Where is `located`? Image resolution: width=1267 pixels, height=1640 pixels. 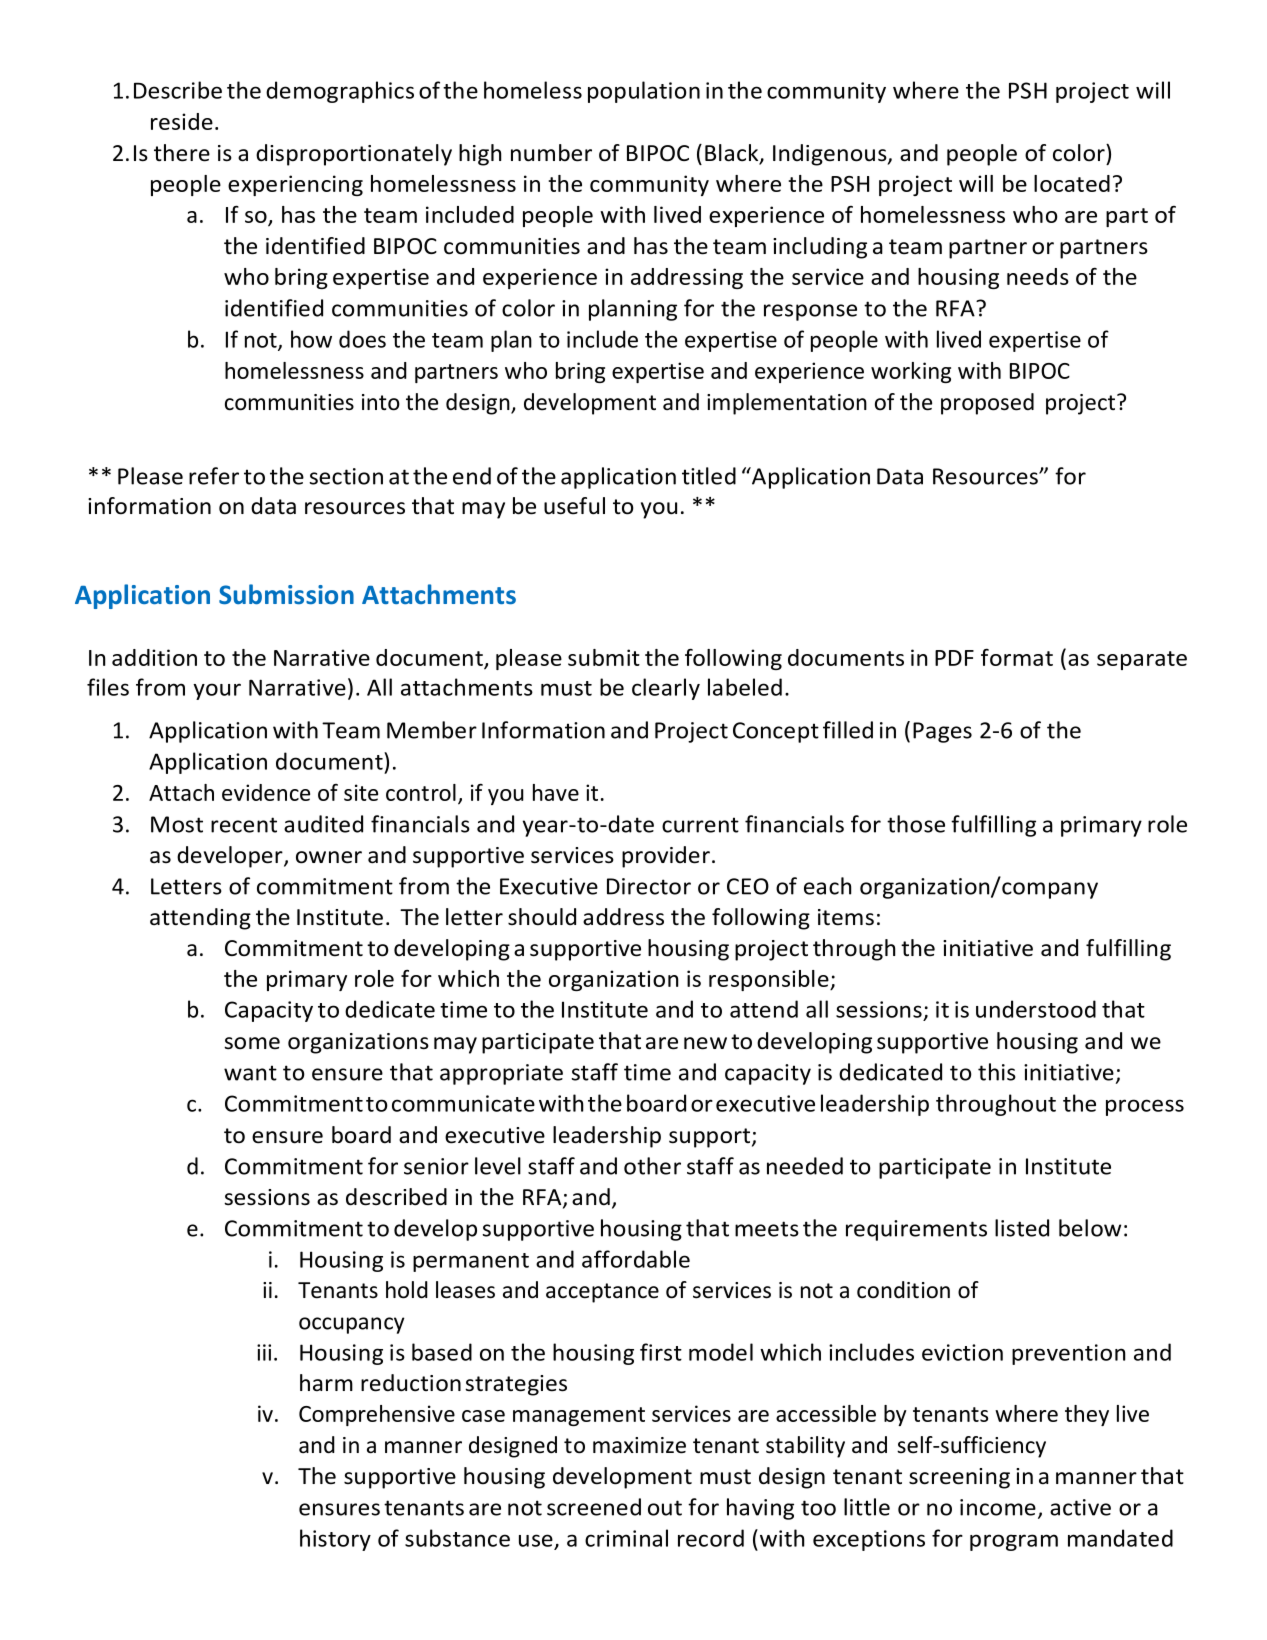
located is located at coordinates (1072, 183).
